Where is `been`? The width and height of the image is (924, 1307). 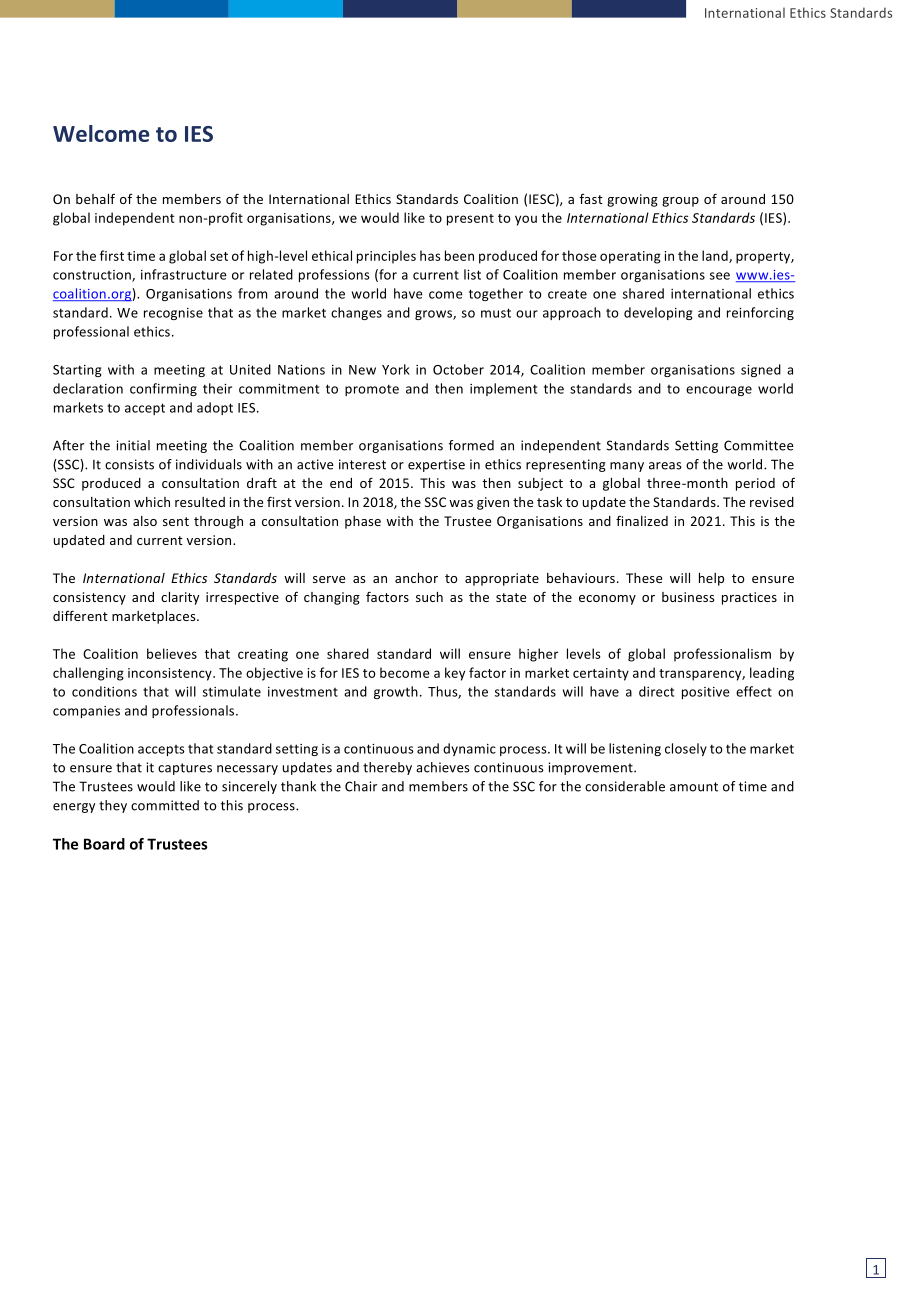
been is located at coordinates (459, 255).
